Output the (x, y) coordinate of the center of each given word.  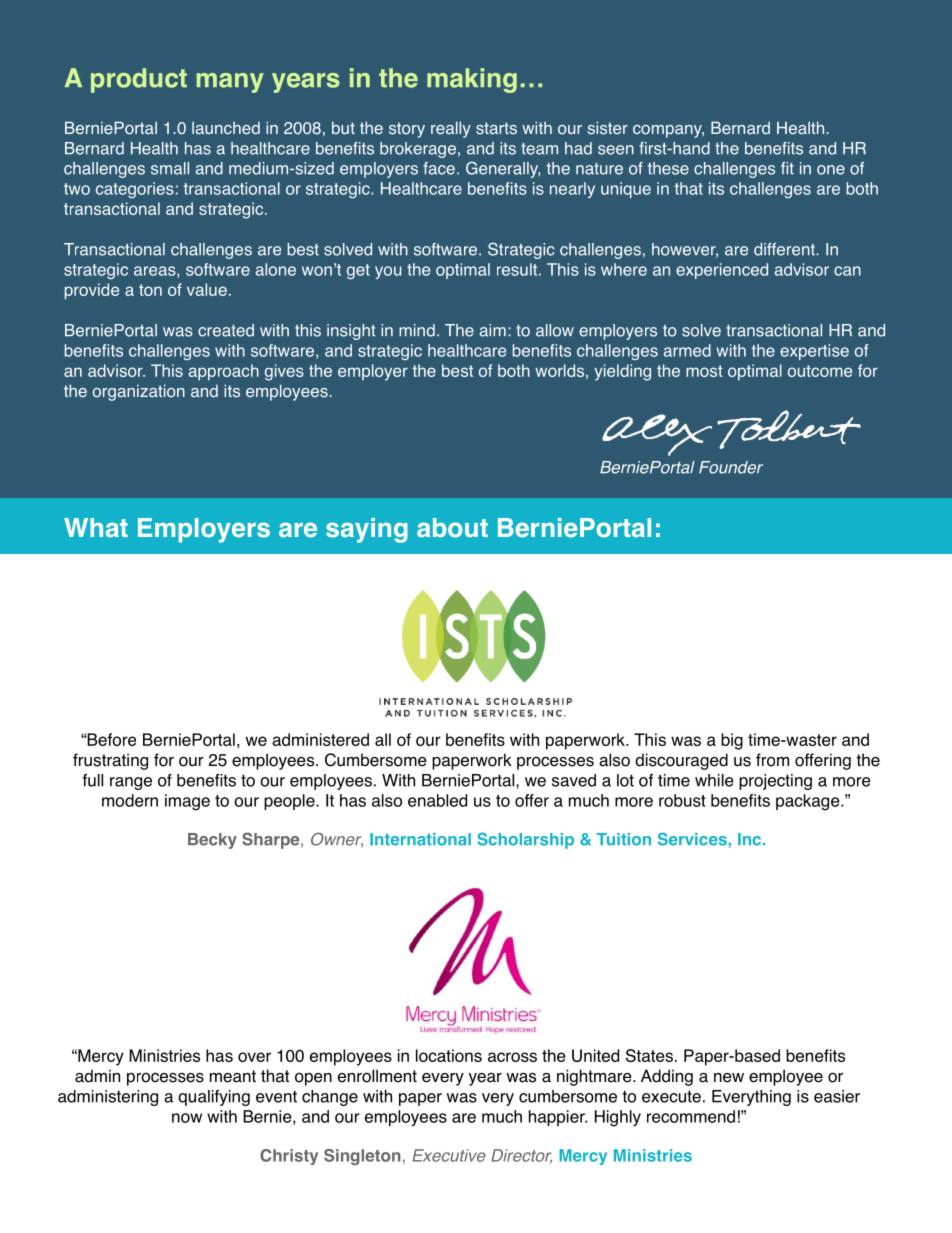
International (420, 839)
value (207, 289)
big (732, 741)
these (668, 168)
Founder (731, 467)
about (452, 528)
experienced (722, 271)
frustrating (110, 761)
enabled (437, 800)
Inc (751, 839)
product (139, 80)
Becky (212, 841)
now (187, 1118)
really (451, 130)
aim (493, 330)
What (96, 527)
